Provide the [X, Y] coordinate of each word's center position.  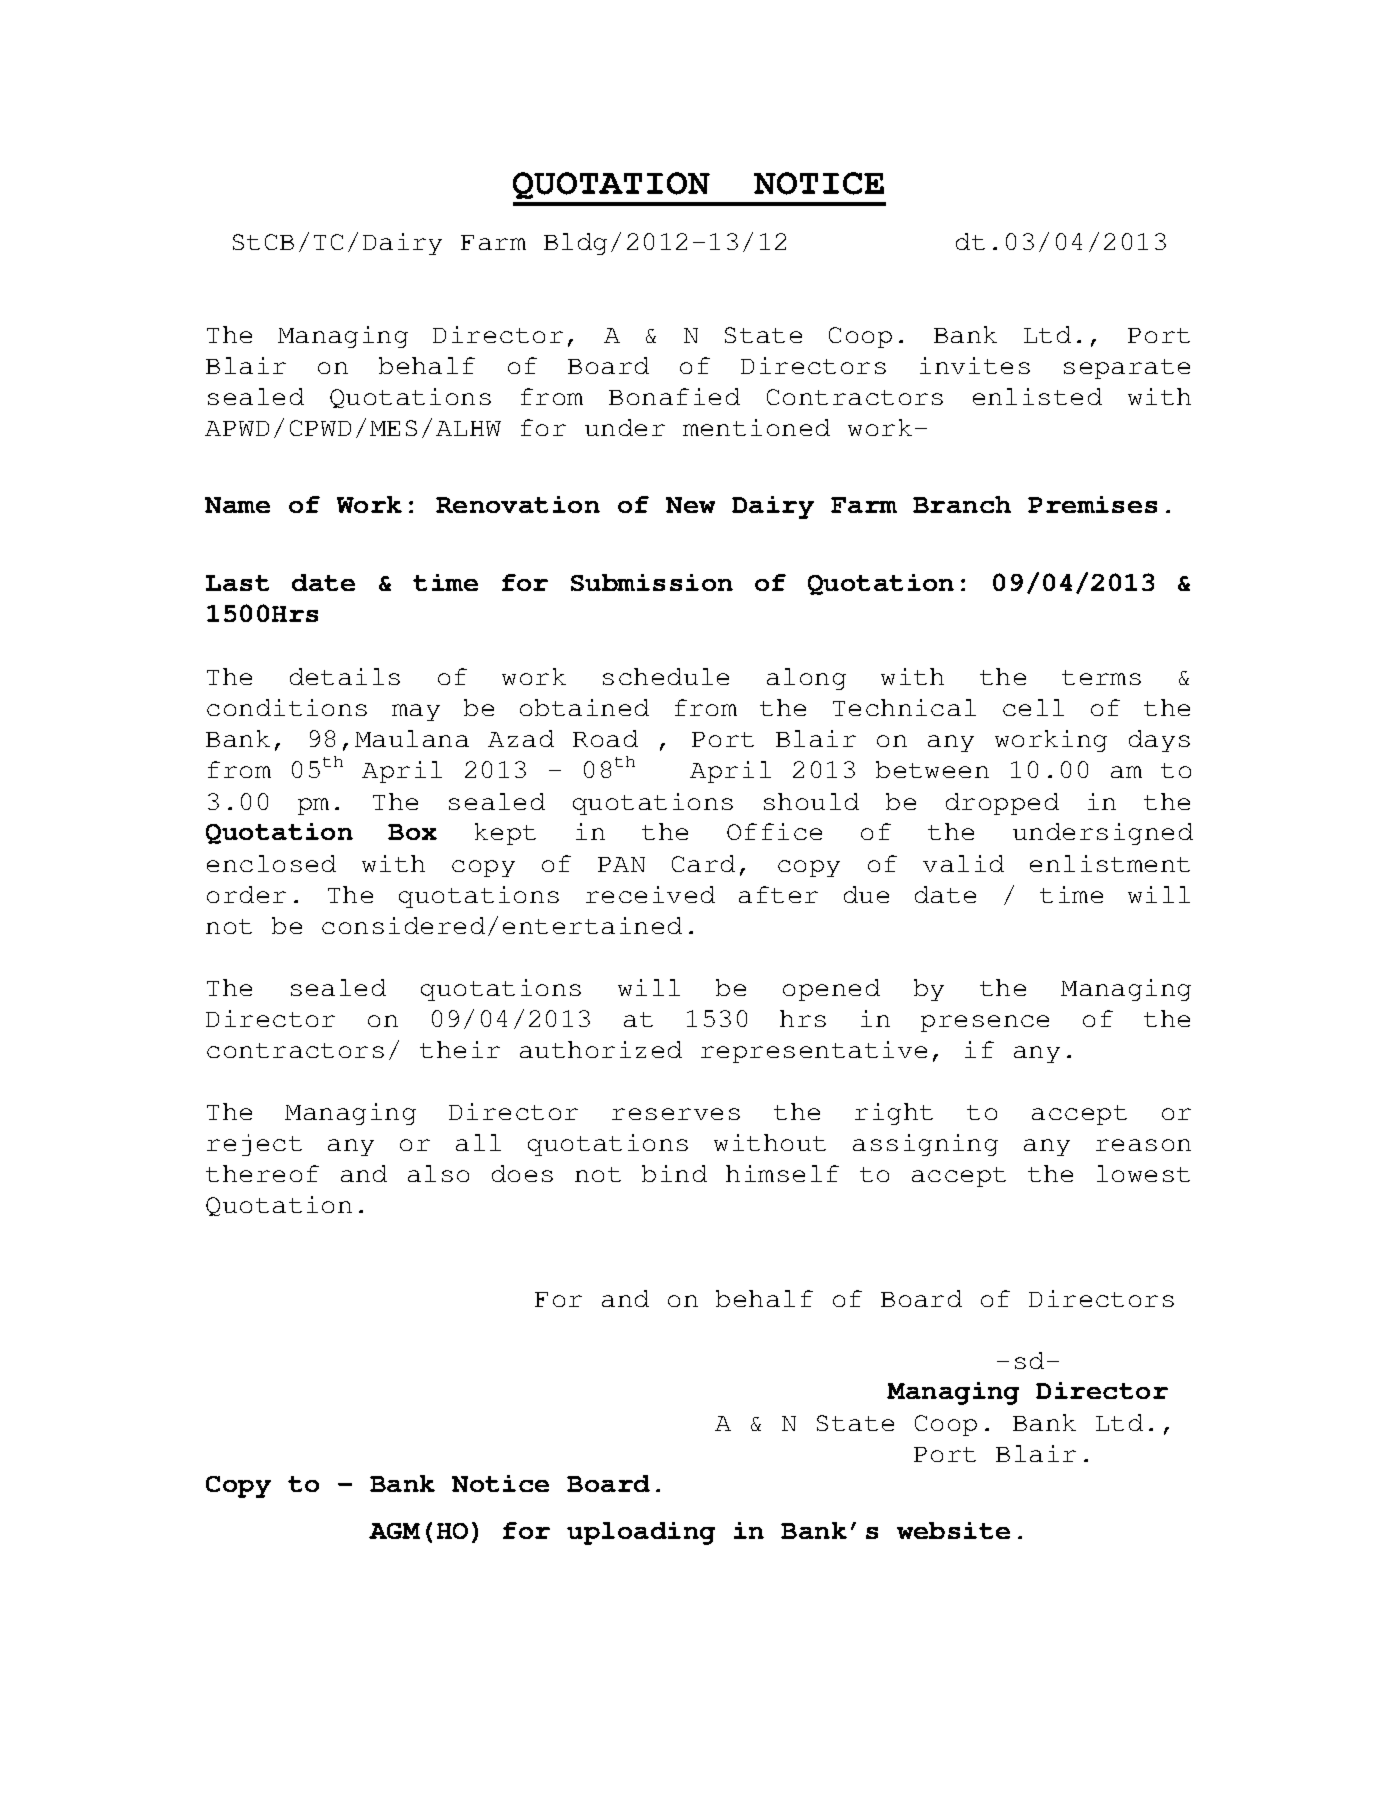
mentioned [756, 427]
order [246, 894]
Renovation [518, 504]
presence [985, 1023]
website [953, 1530]
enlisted [1037, 396]
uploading [641, 1533]
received [650, 894]
